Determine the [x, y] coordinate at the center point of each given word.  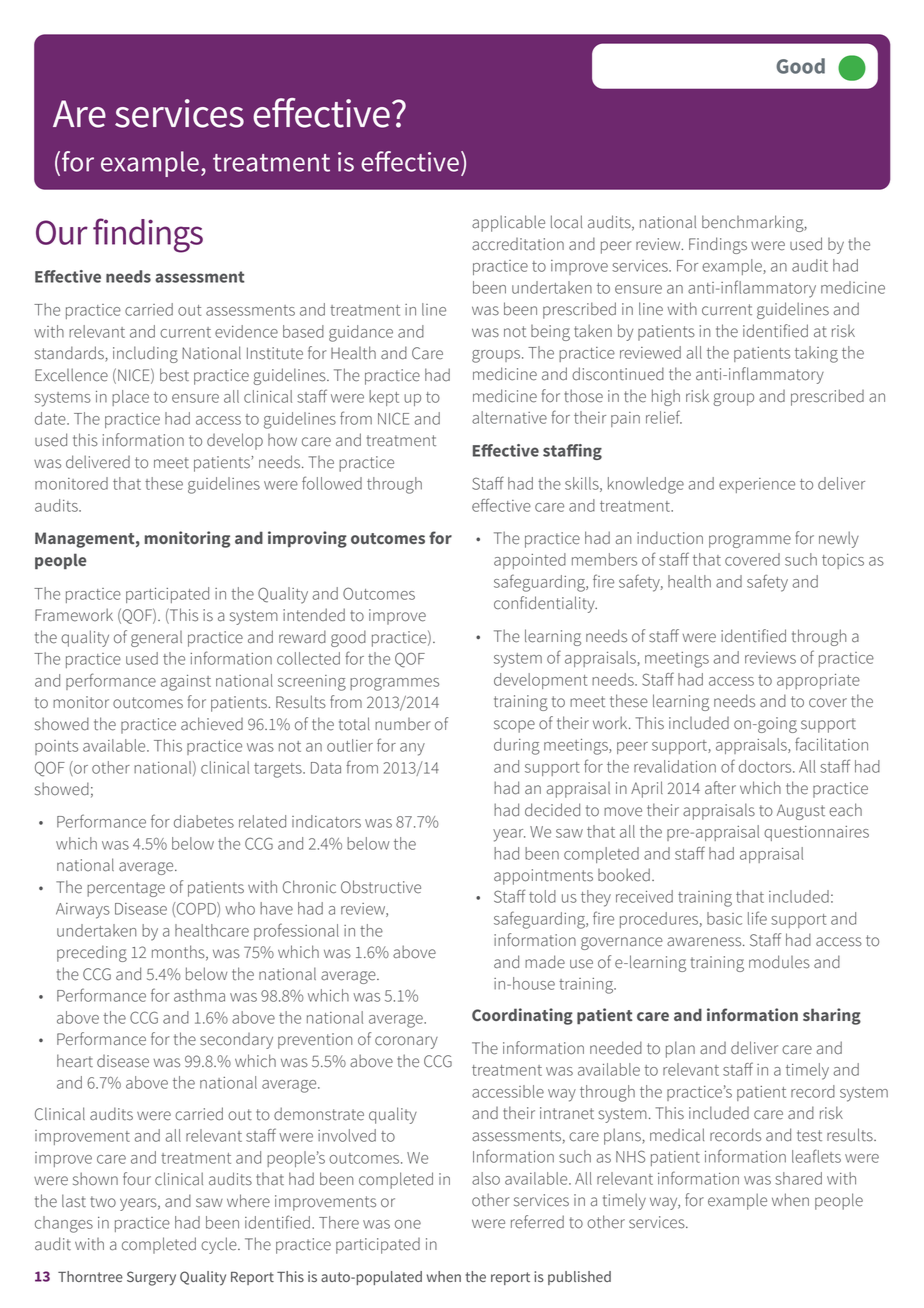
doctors [766, 766]
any [412, 749]
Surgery [151, 1278]
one [408, 1224]
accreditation [518, 244]
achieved [212, 724]
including [145, 354]
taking [816, 354]
